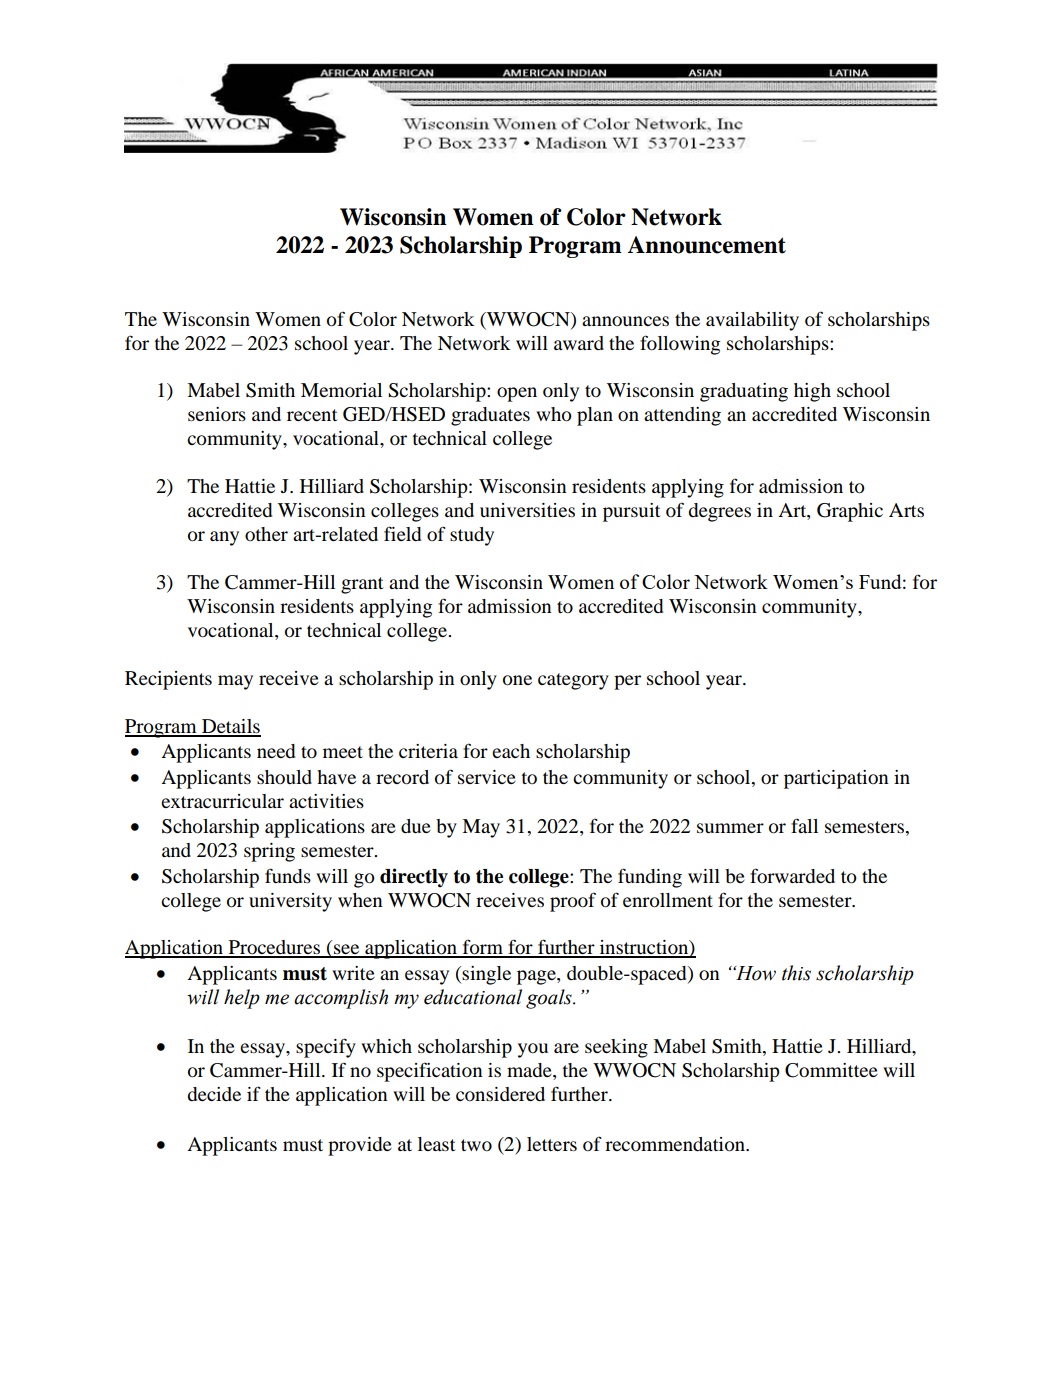  What do you see at coordinates (552, 1144) in the screenshot?
I see `letters` at bounding box center [552, 1144].
